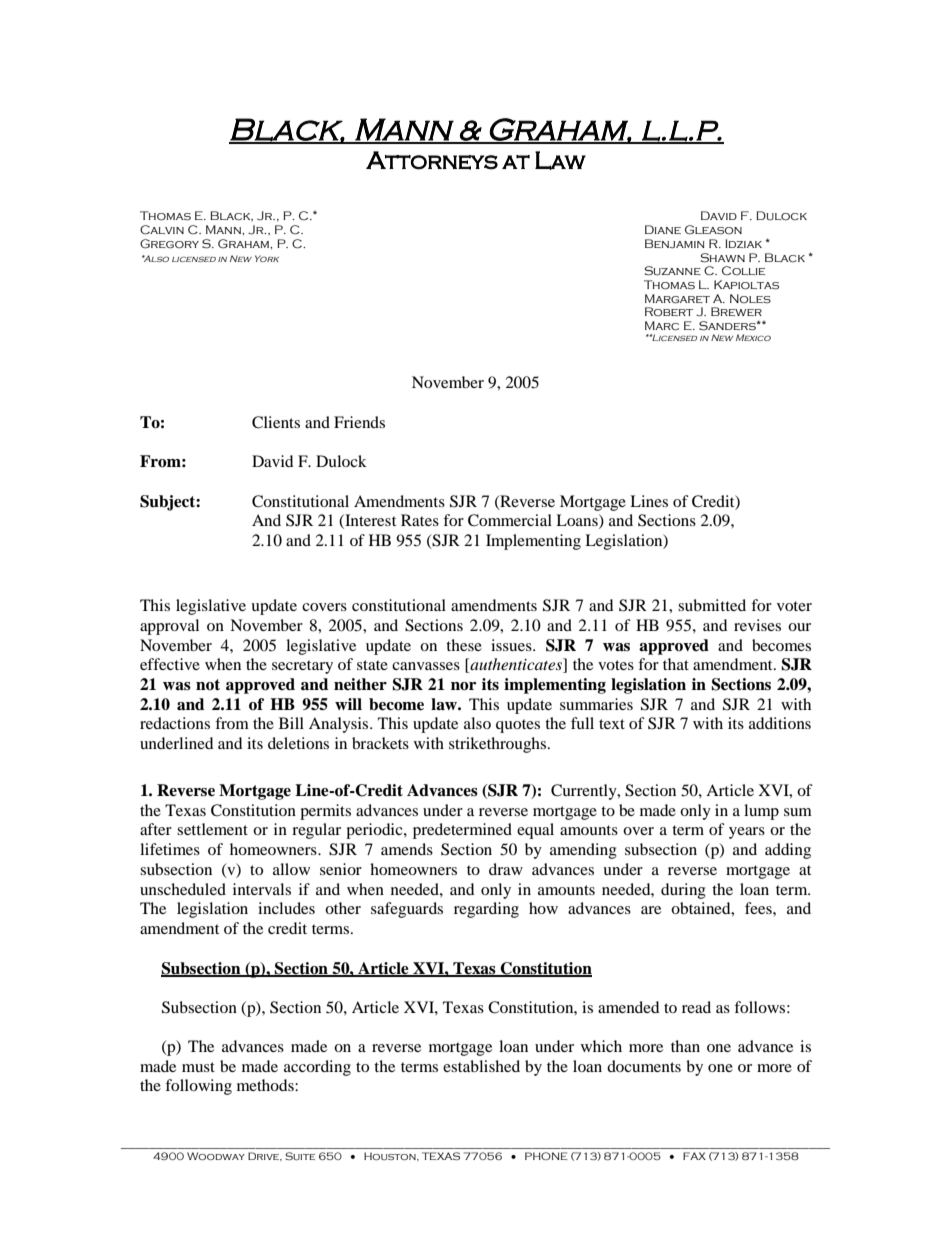 This screenshot has height=1233, width=952. I want to click on PHONE, so click(546, 1156).
